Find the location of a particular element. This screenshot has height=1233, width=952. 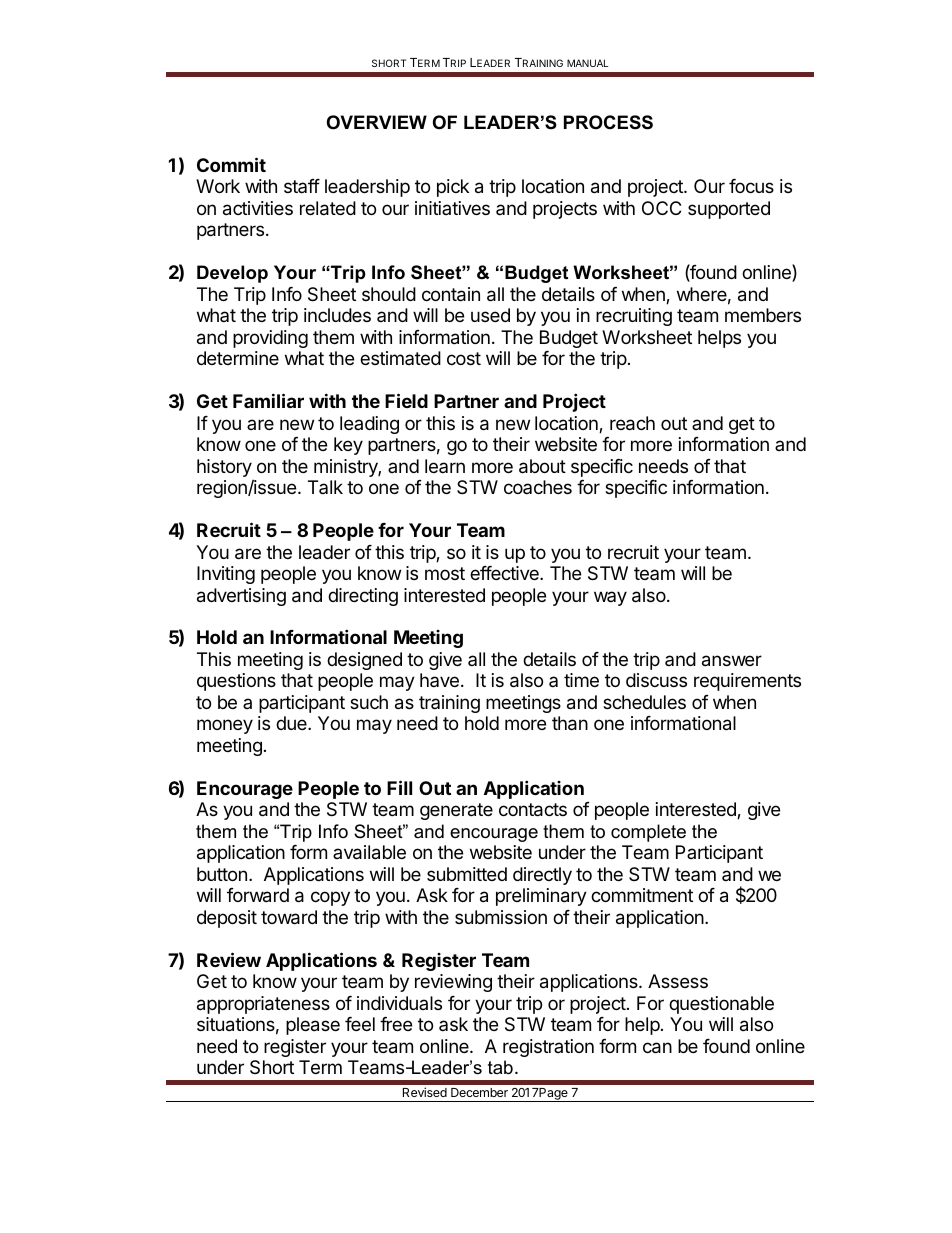

advertising is located at coordinates (241, 597).
